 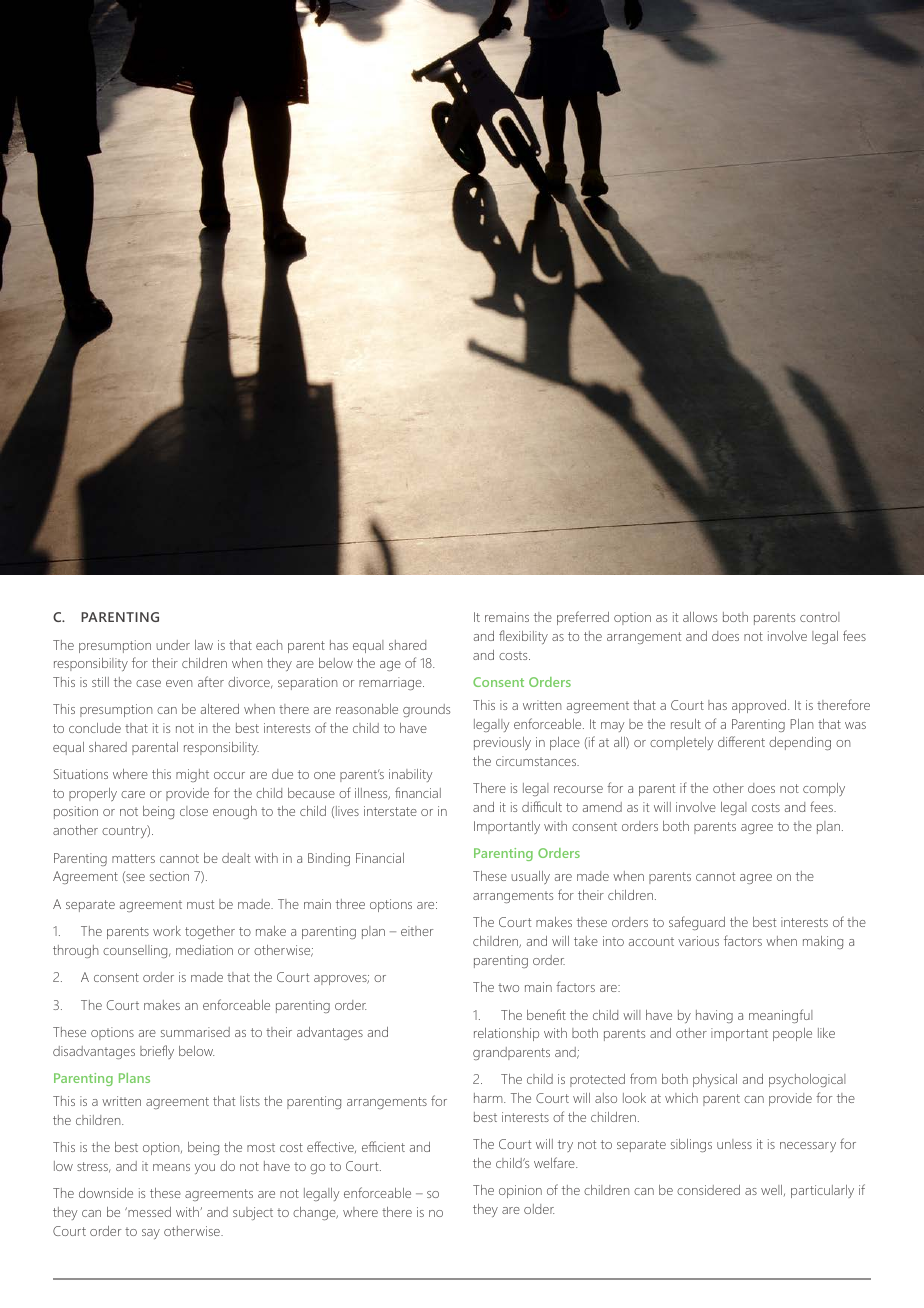 What do you see at coordinates (807, 1080) in the screenshot?
I see `psychological` at bounding box center [807, 1080].
